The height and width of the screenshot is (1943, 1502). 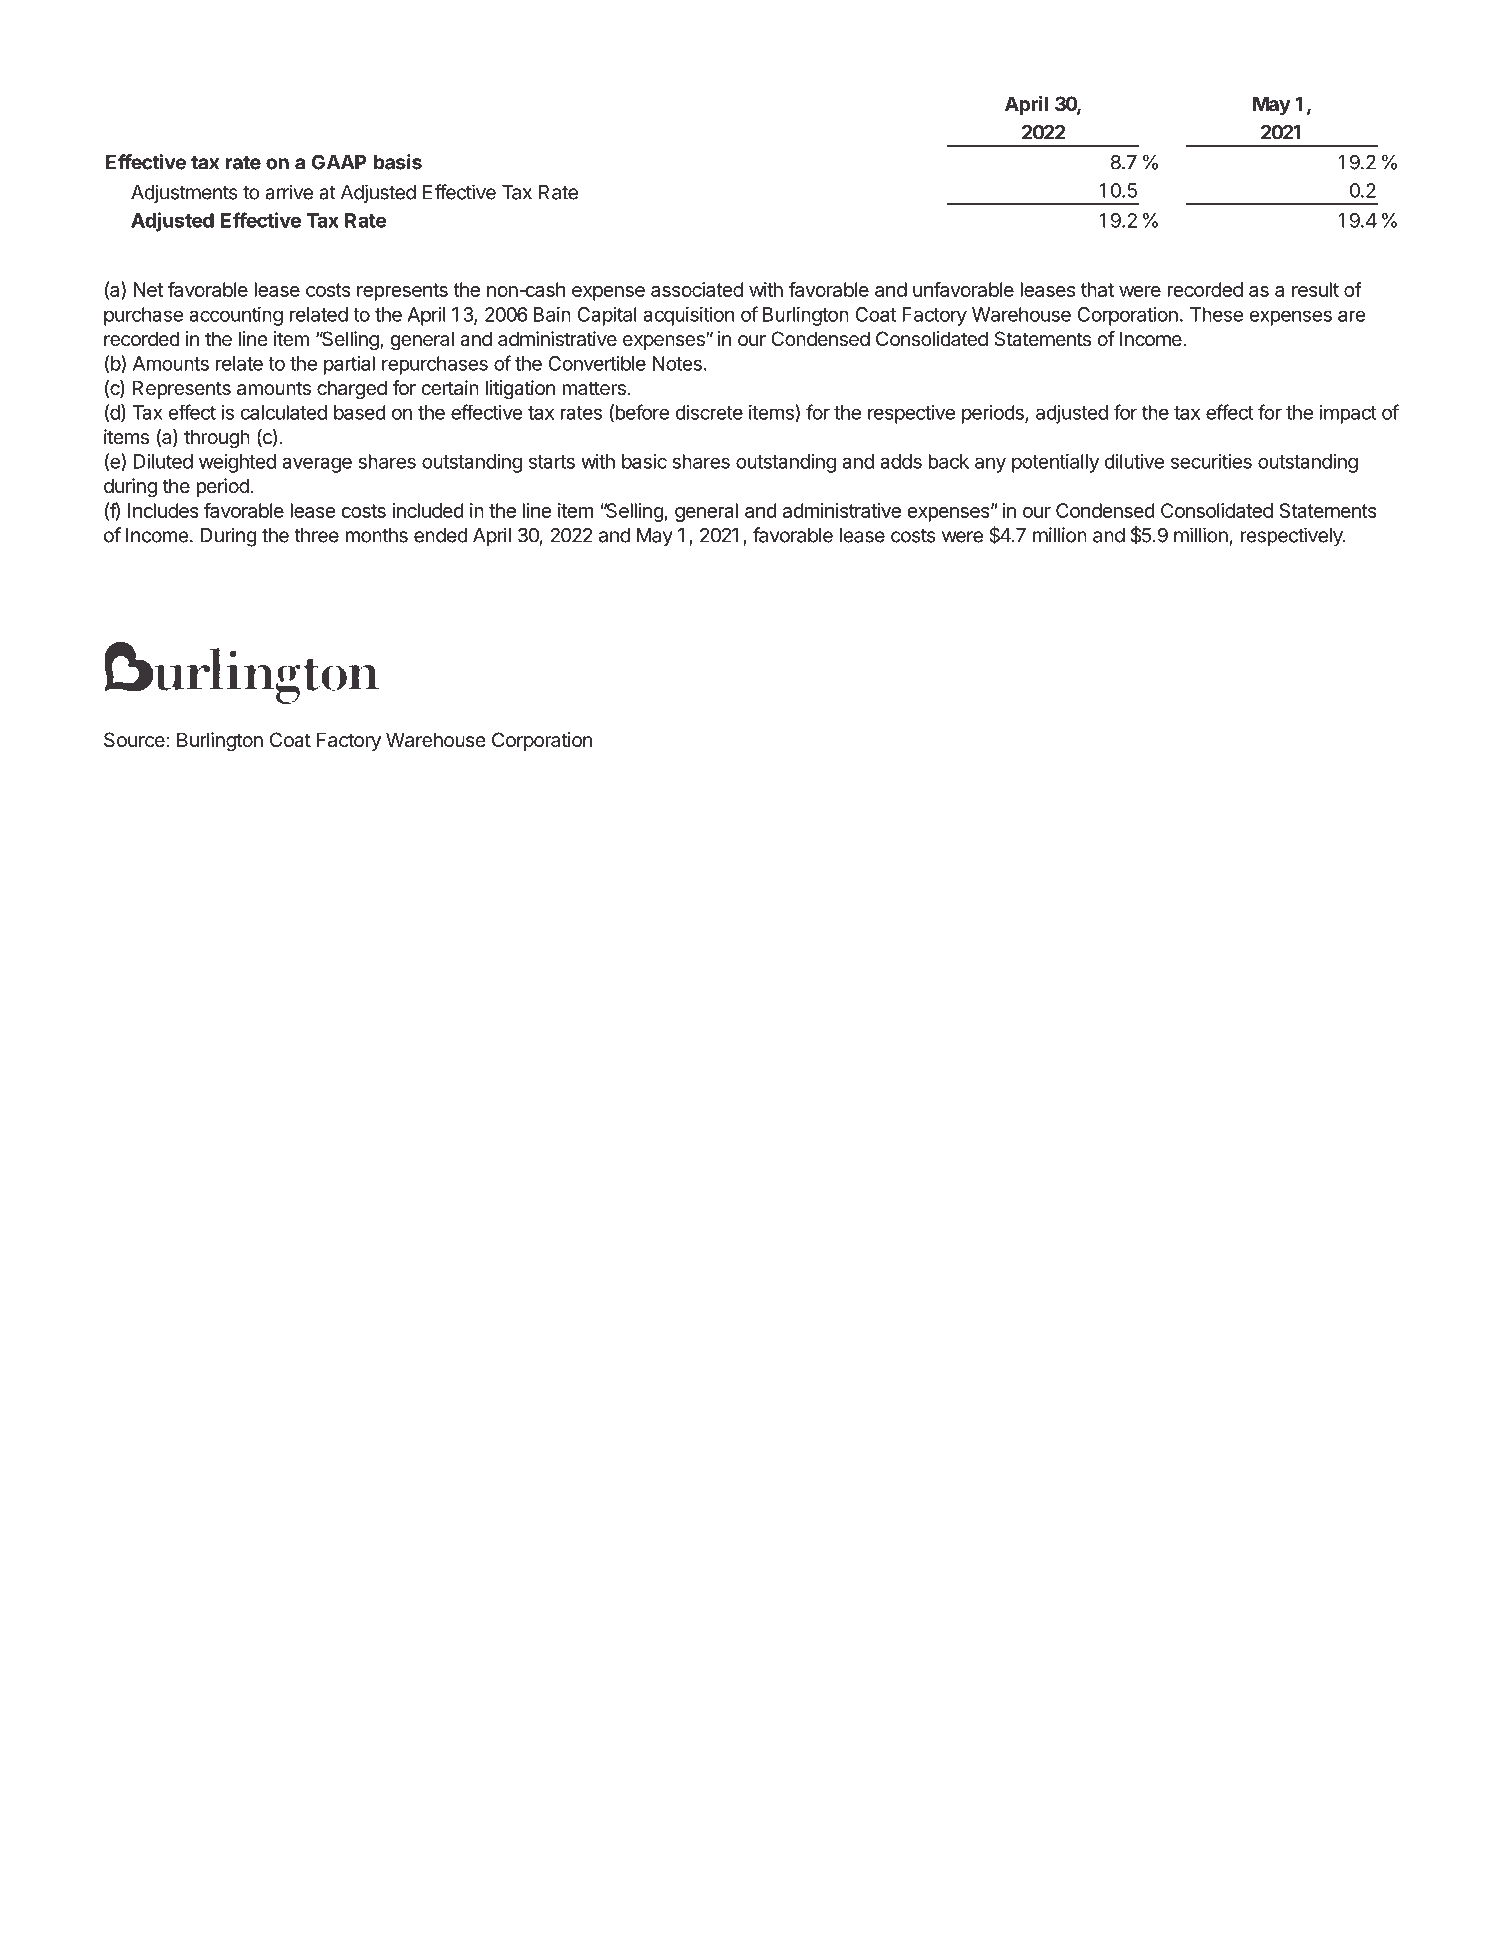 What do you see at coordinates (316, 535) in the screenshot?
I see `three` at bounding box center [316, 535].
